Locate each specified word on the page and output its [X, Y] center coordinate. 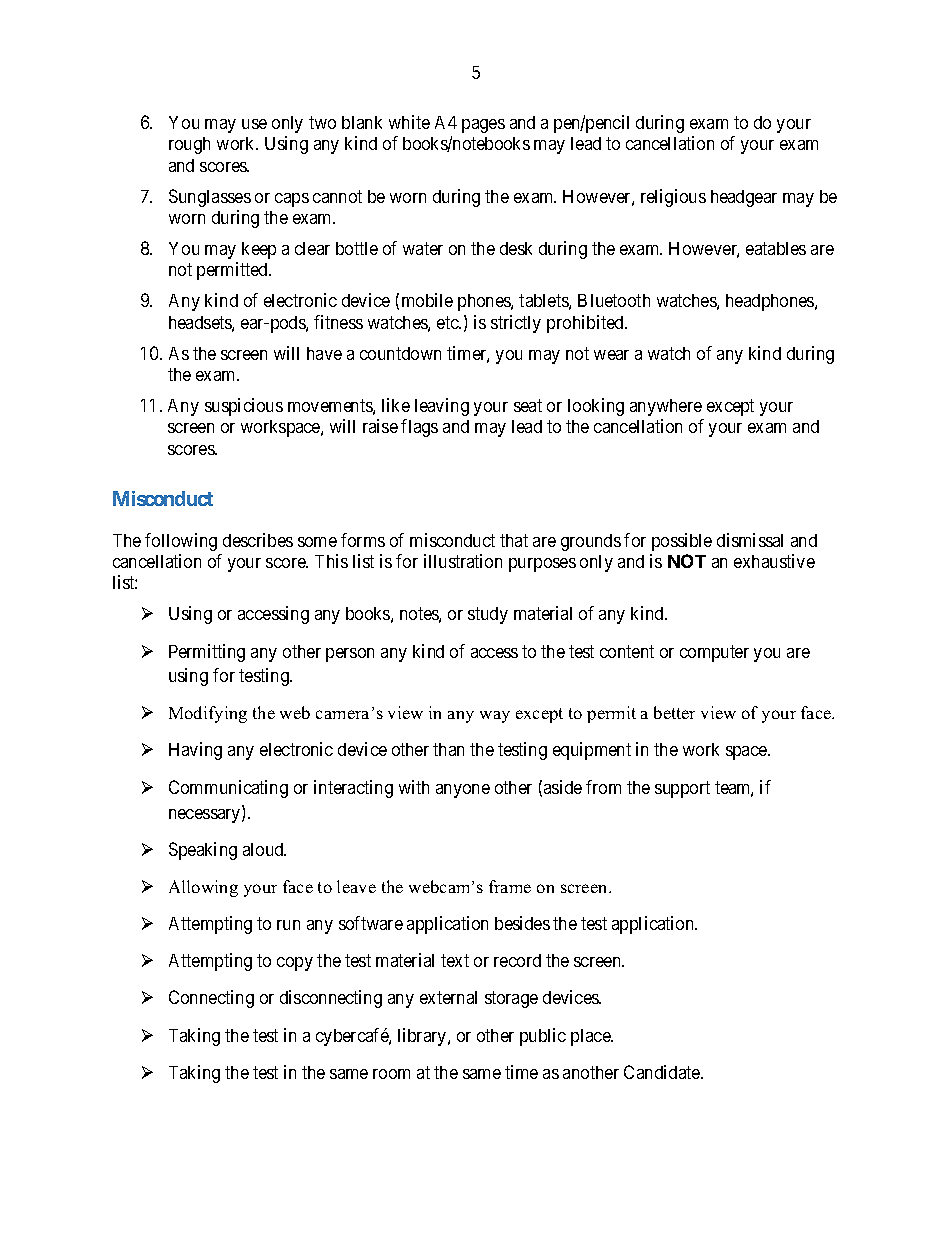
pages [483, 126]
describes [258, 540]
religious [673, 198]
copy [295, 964]
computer [714, 653]
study [488, 615]
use [254, 124]
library [423, 1037]
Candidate [663, 1072]
